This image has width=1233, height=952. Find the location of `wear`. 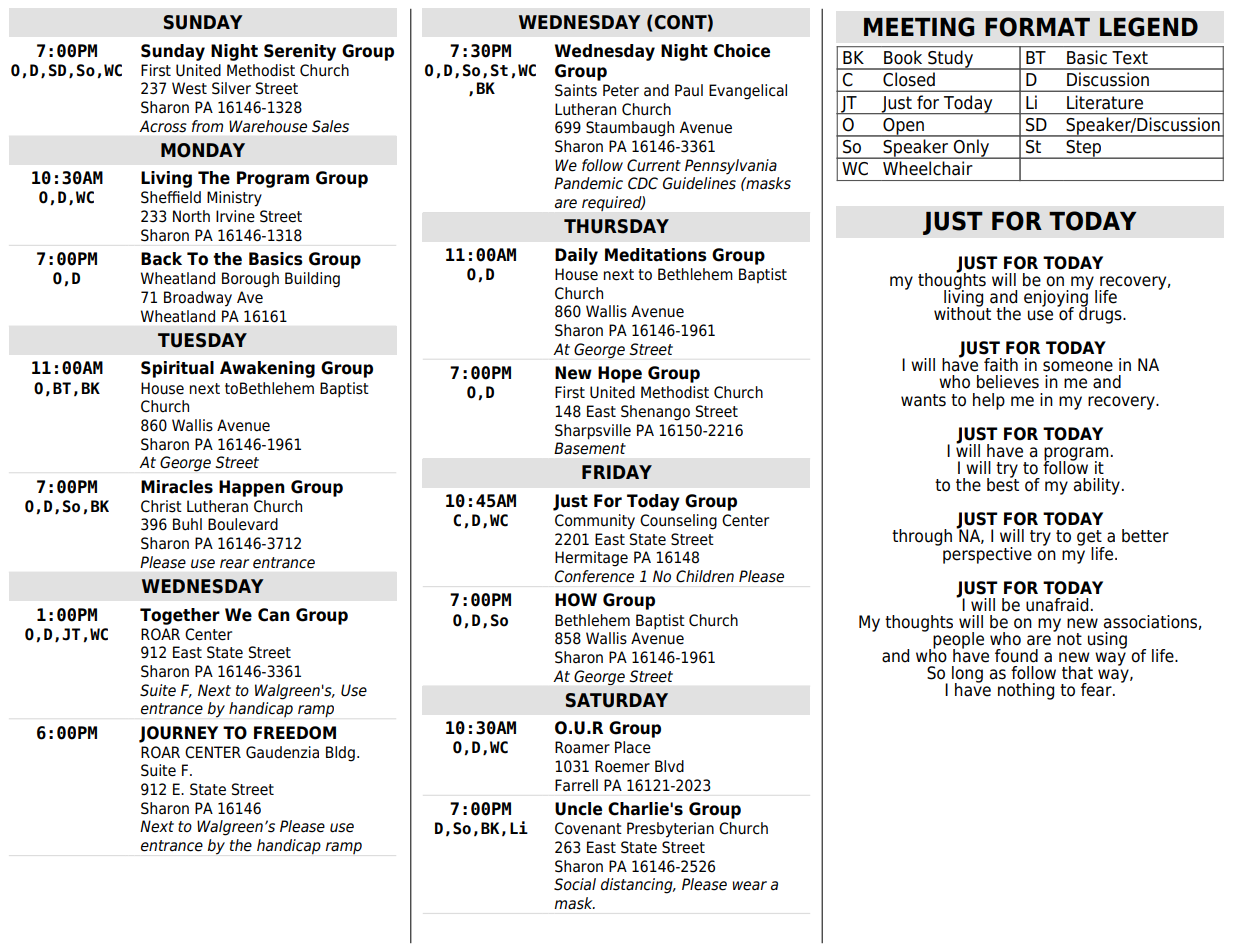

wear is located at coordinates (749, 886).
